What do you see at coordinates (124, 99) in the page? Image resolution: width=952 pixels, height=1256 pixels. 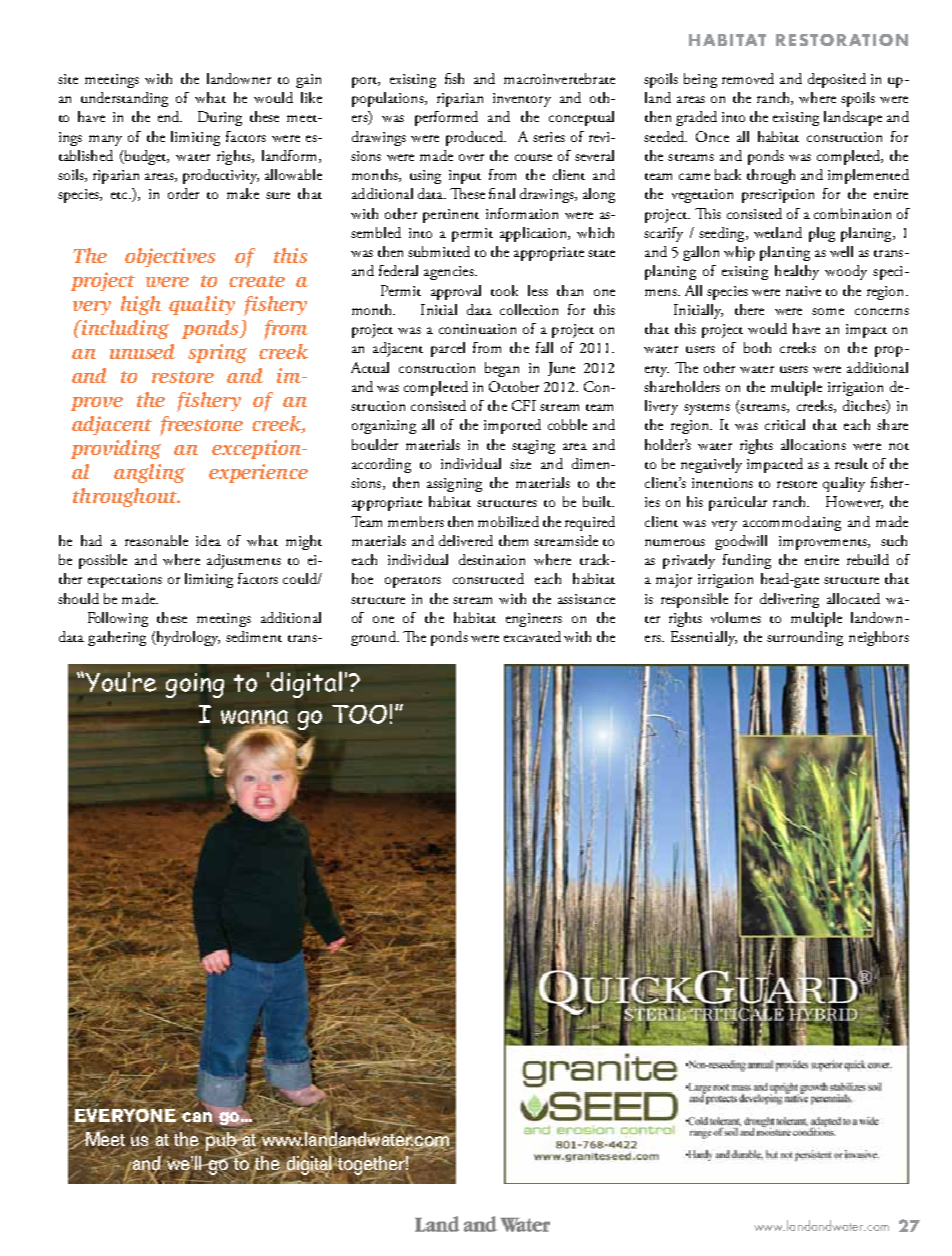 I see `understanding` at bounding box center [124, 99].
